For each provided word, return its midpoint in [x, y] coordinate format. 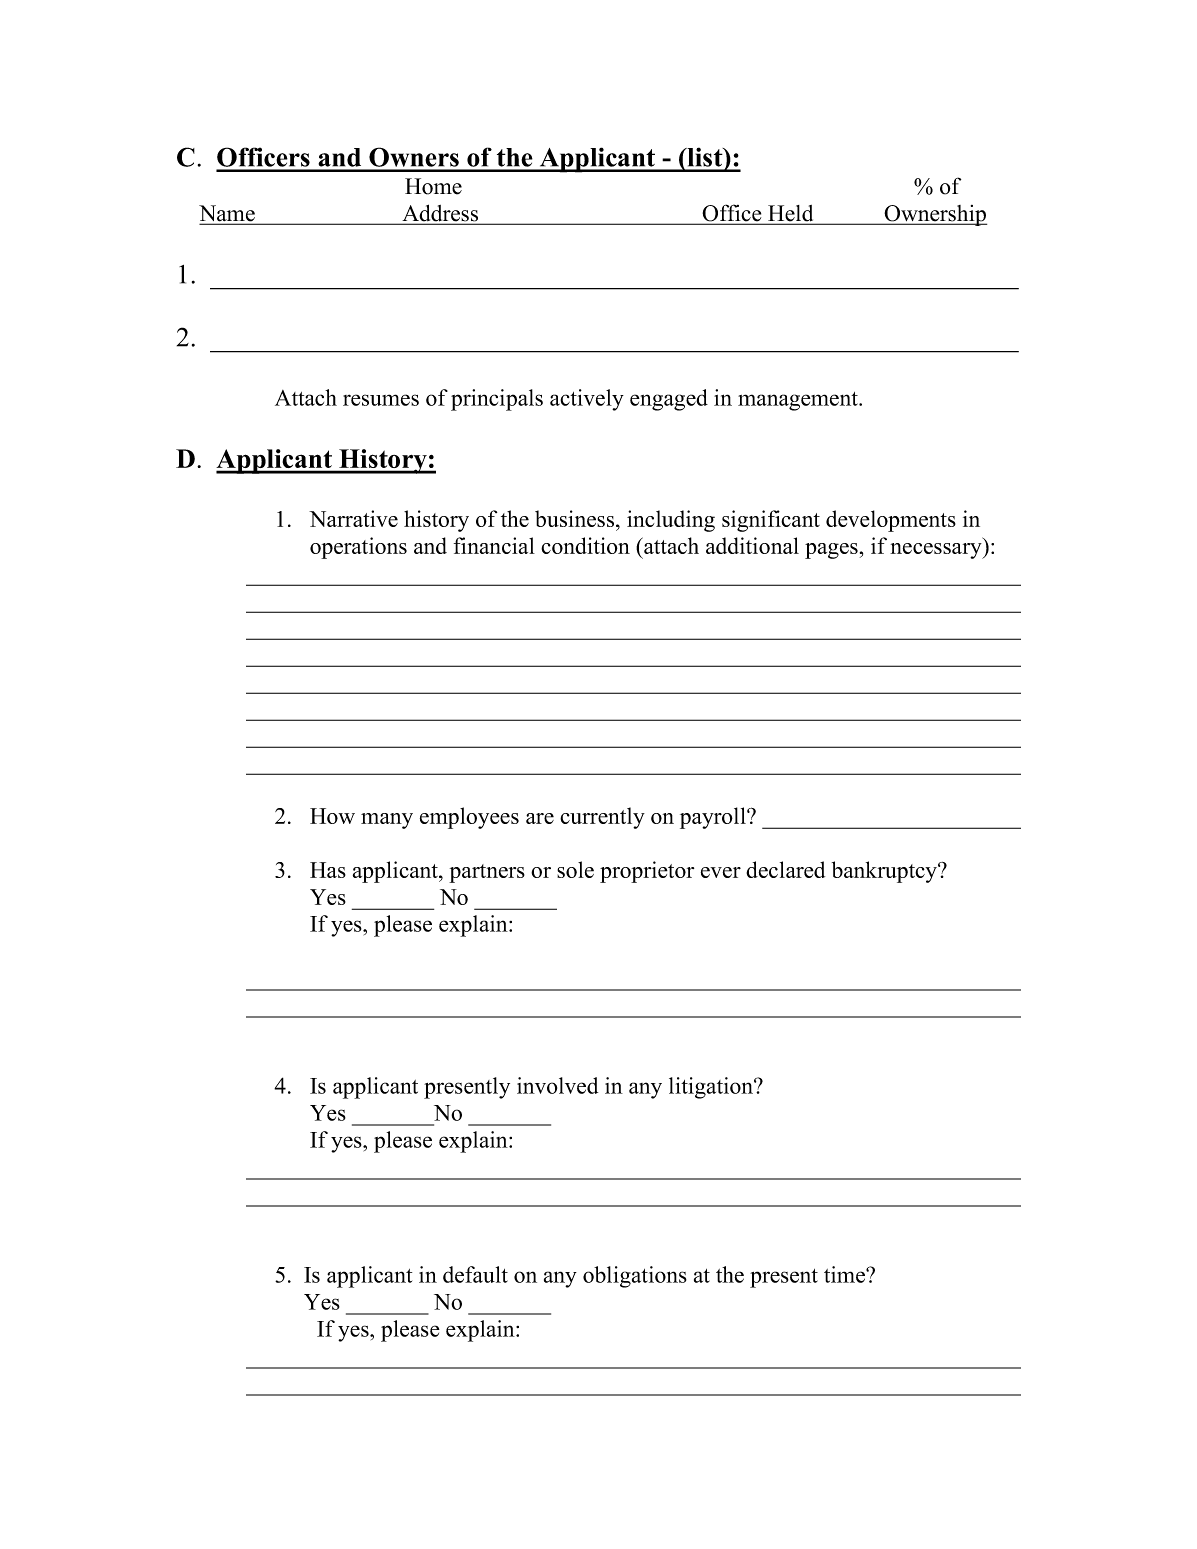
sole [575, 869]
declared [785, 869]
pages [831, 551]
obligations [635, 1277]
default [475, 1274]
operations [358, 548]
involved [557, 1085]
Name [228, 214]
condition [585, 545]
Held [791, 214]
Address [440, 214]
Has [328, 870]
